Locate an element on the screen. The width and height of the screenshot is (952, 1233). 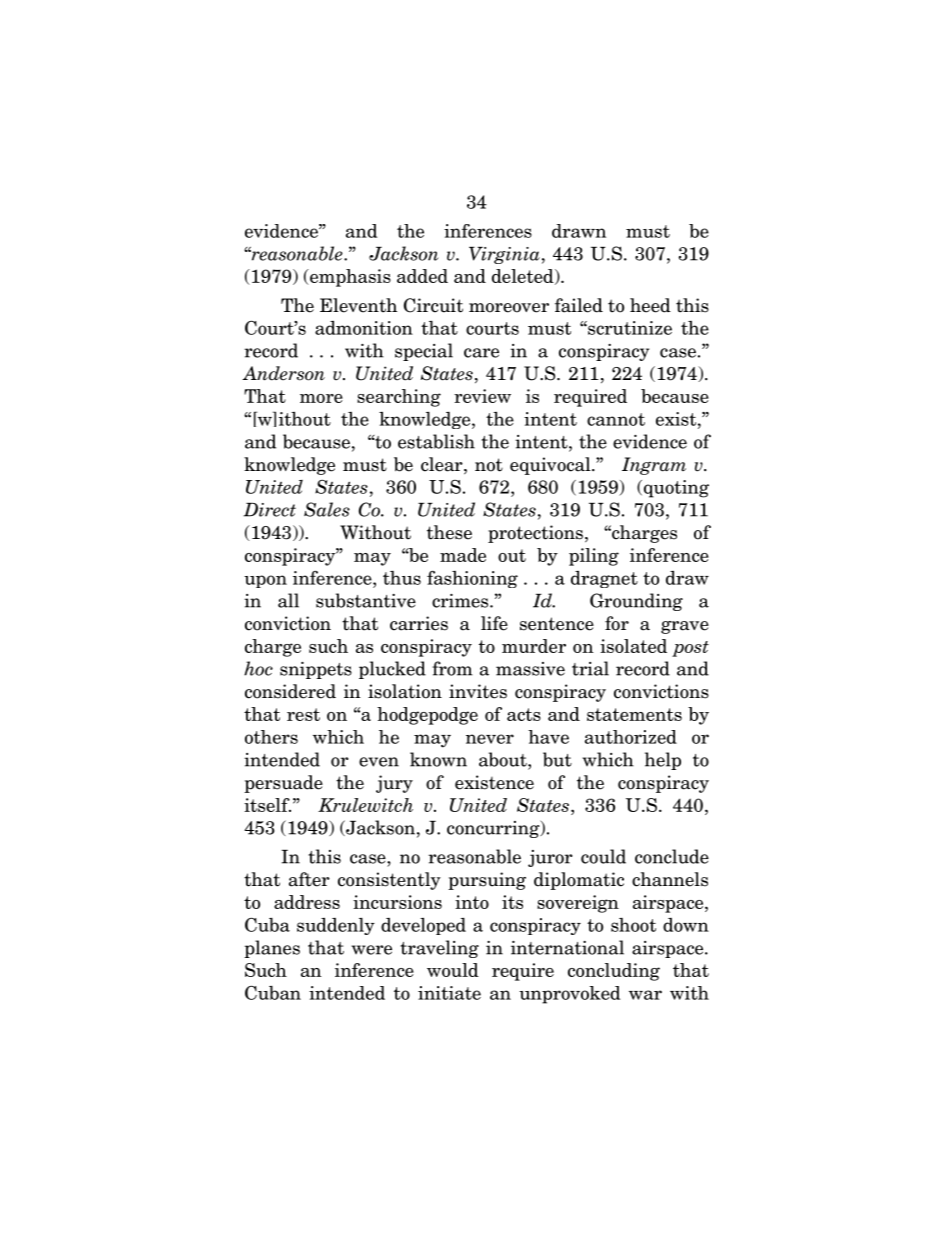
emphasis is located at coordinates (349, 278).
